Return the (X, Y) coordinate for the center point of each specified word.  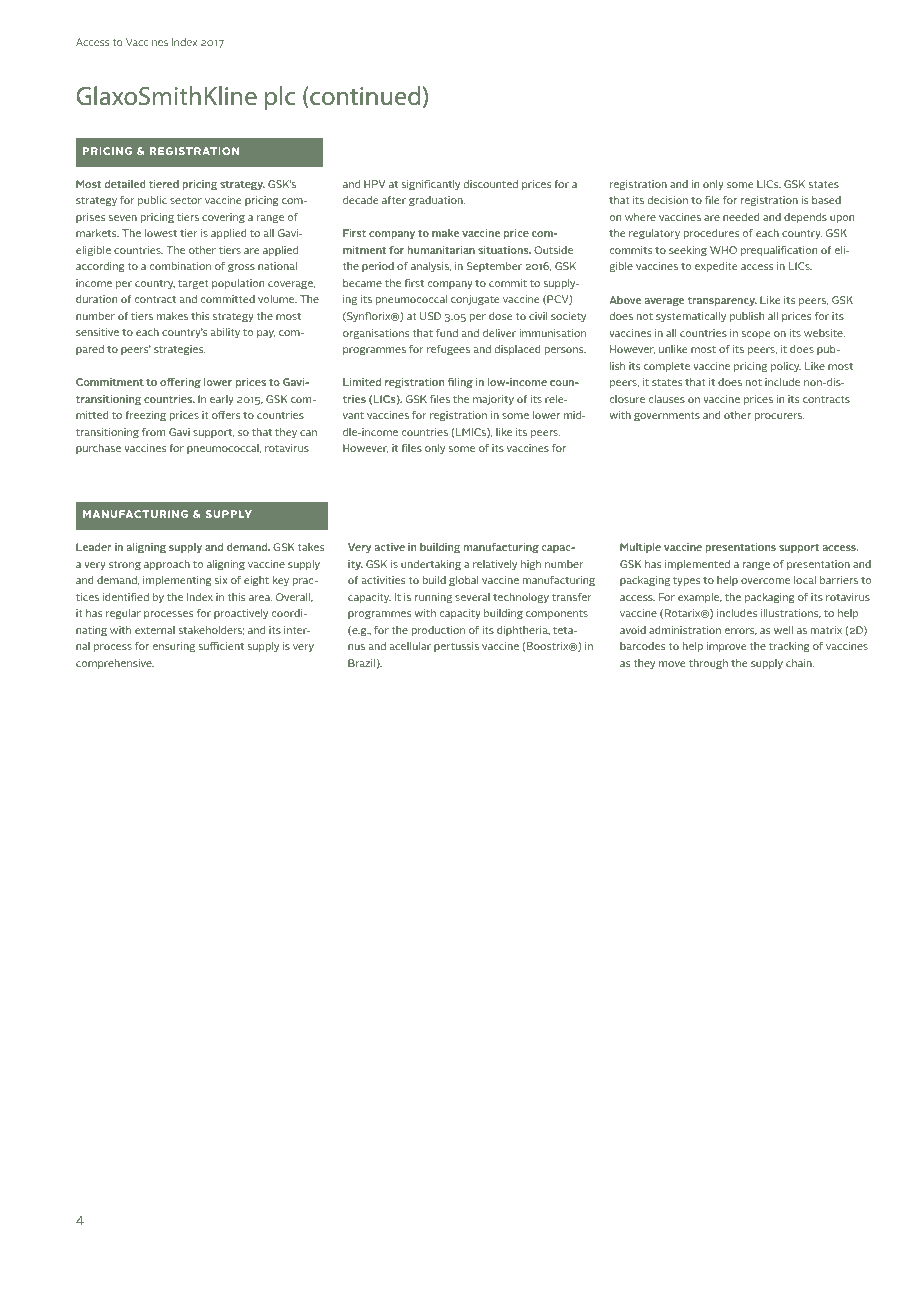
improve (727, 647)
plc (280, 98)
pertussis (456, 647)
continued (364, 97)
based (826, 200)
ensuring (174, 647)
